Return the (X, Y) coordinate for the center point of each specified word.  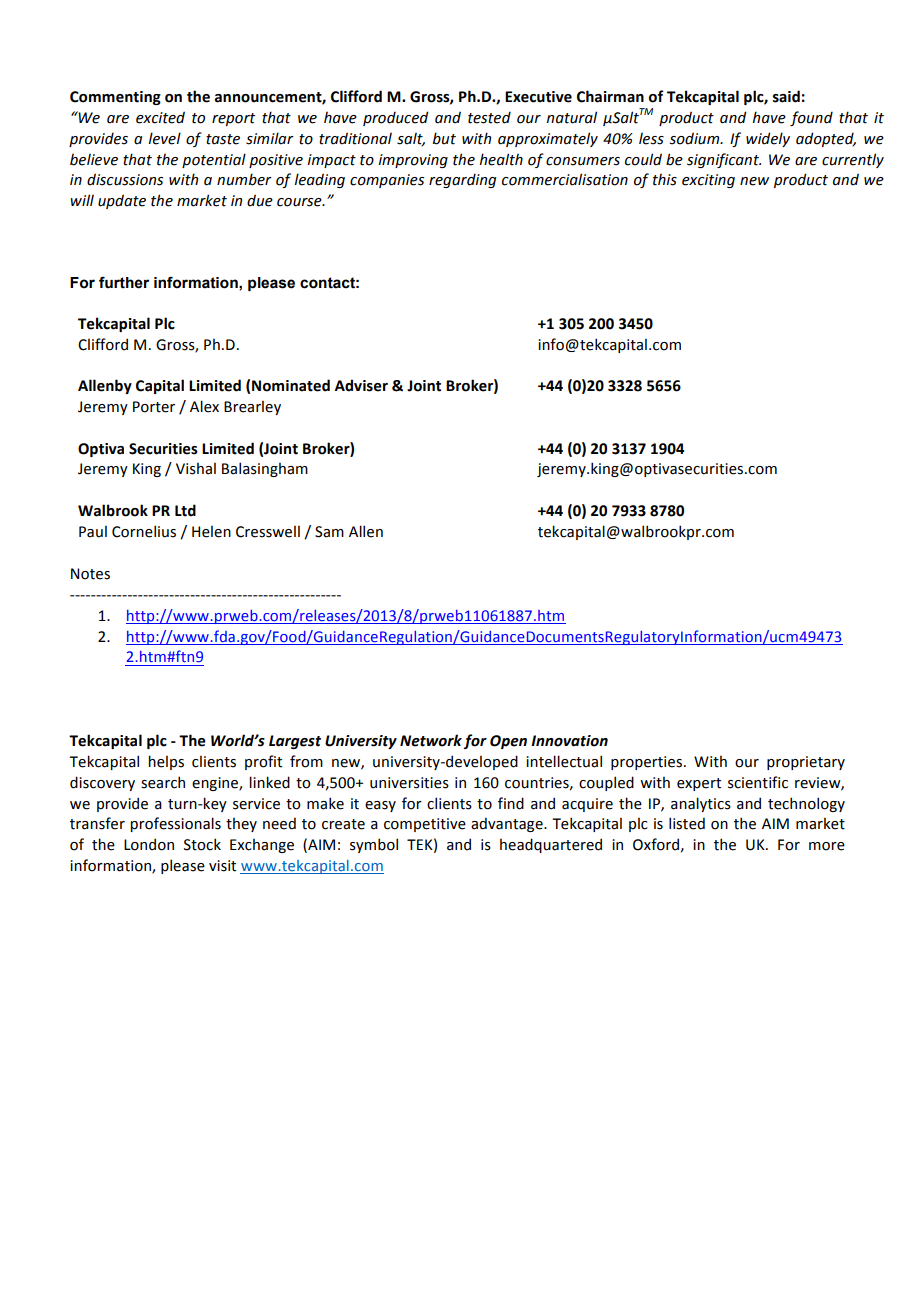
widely (768, 139)
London (149, 844)
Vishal (196, 468)
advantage (508, 824)
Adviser (361, 385)
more (827, 846)
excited (160, 117)
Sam (329, 532)
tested (489, 117)
